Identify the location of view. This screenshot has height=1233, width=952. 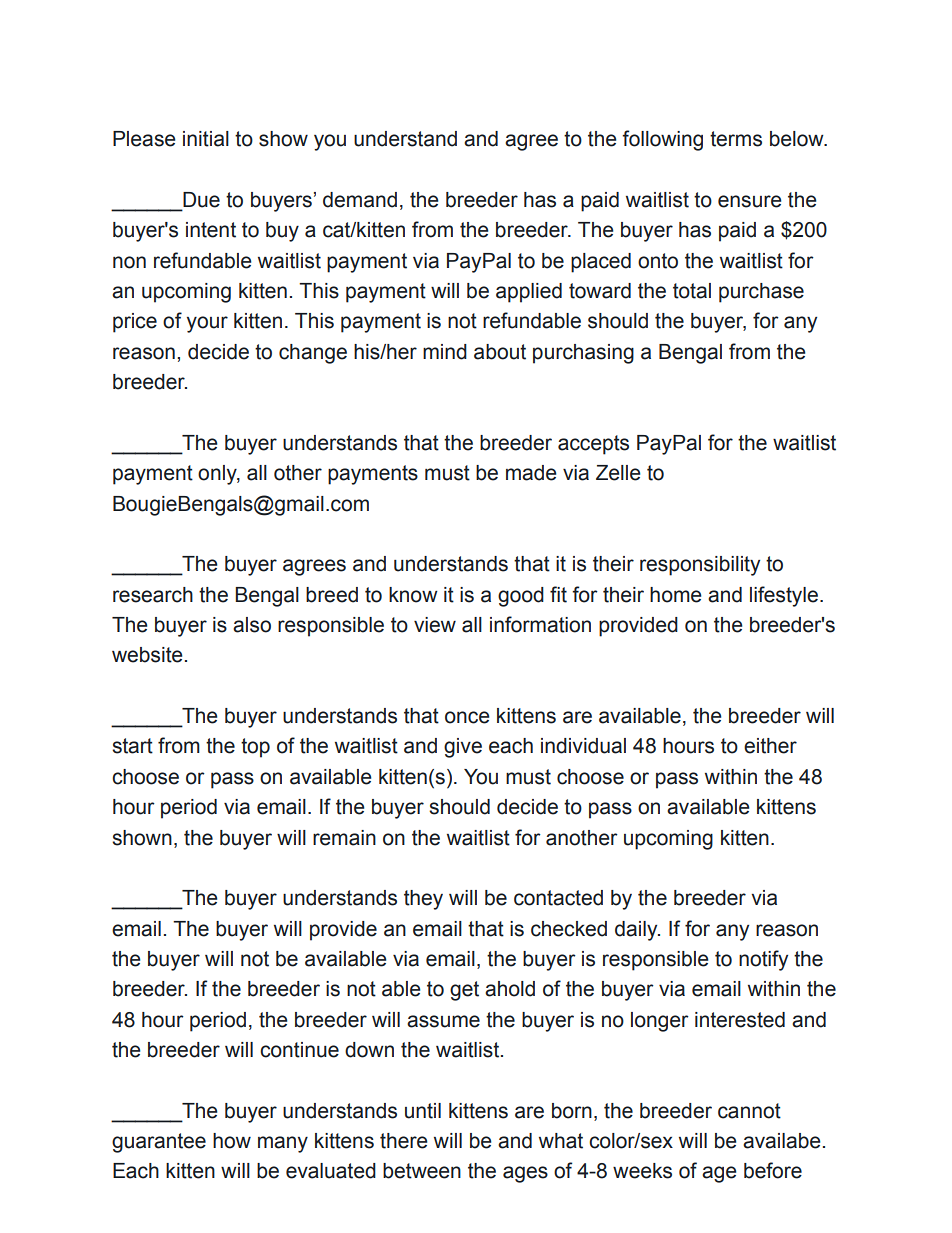
(435, 625).
